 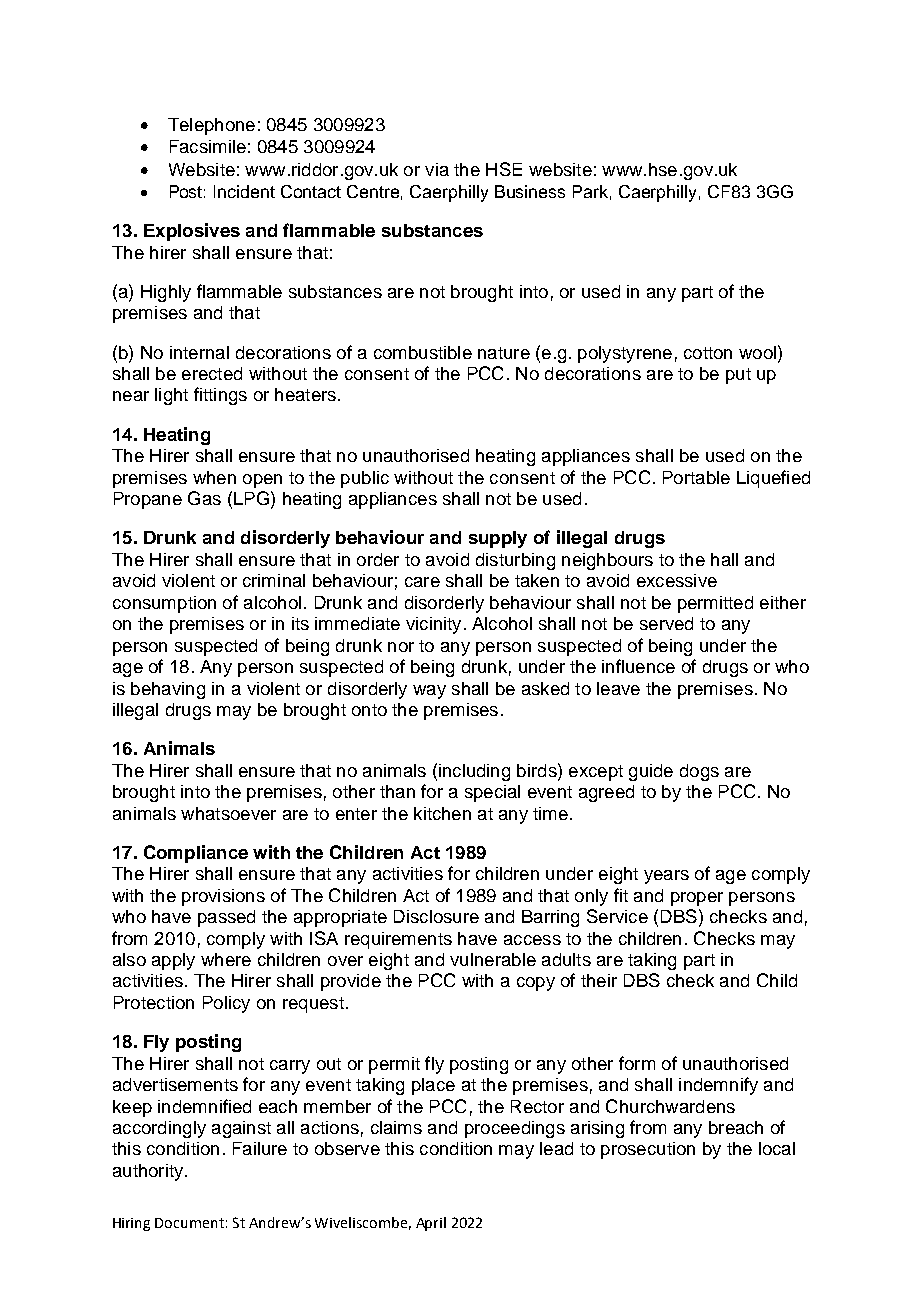 What do you see at coordinates (226, 918) in the screenshot?
I see `passed` at bounding box center [226, 918].
